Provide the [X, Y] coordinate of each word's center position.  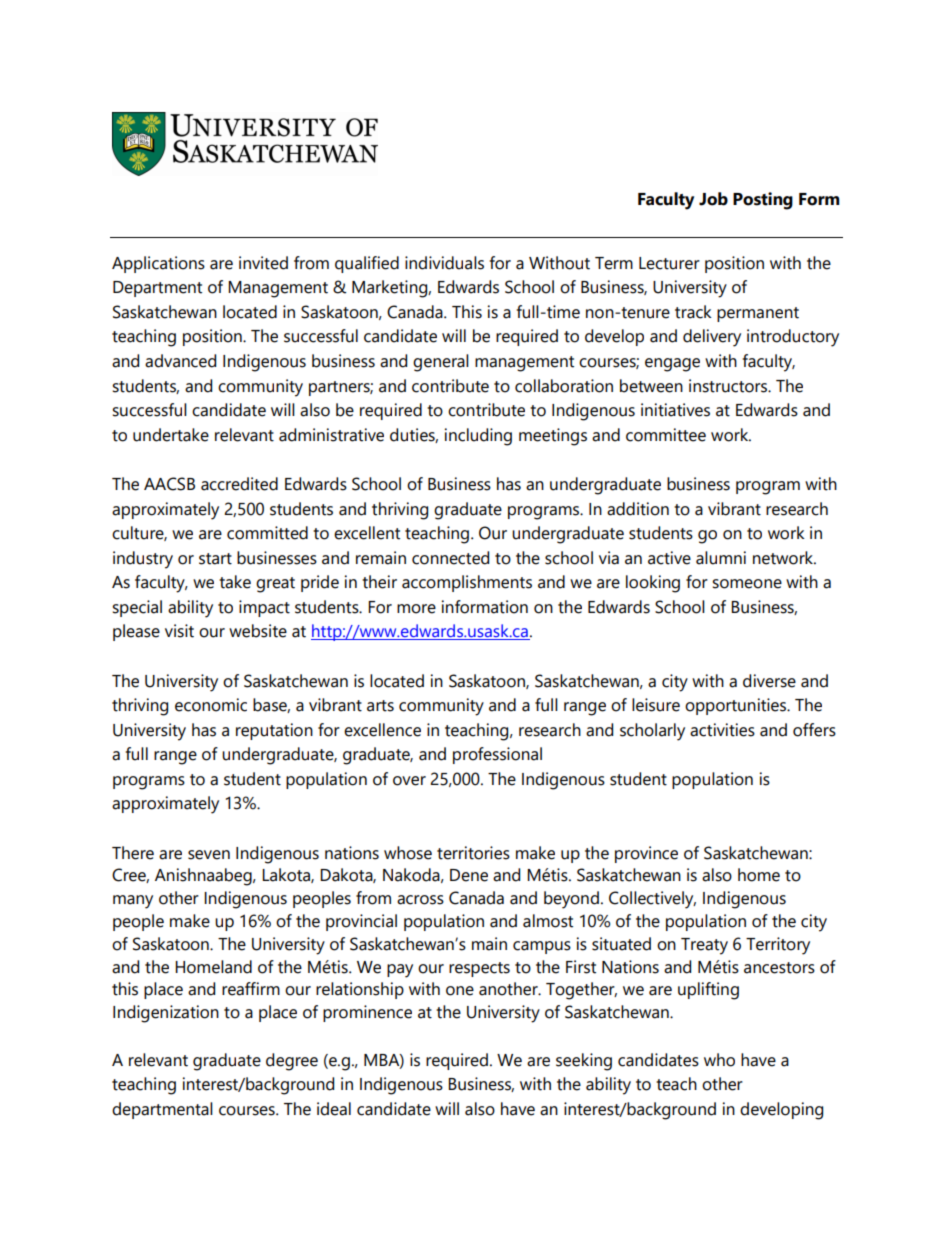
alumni [721, 558]
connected [450, 558]
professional [497, 755]
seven [209, 855]
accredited [239, 484]
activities [722, 730]
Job [713, 199]
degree [292, 1062]
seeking [584, 1062]
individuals [444, 263]
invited [263, 263]
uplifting [708, 991]
